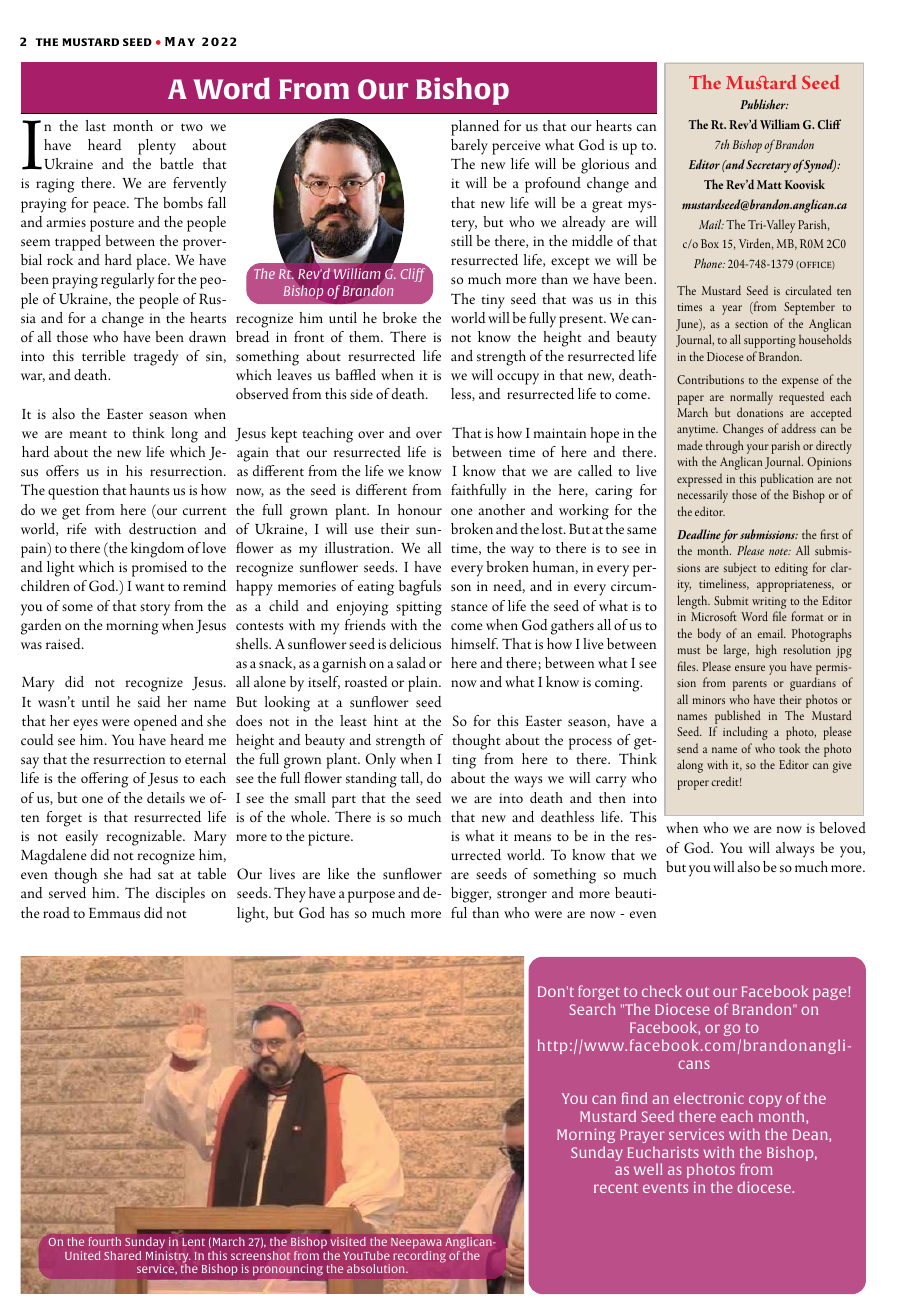 The width and height of the screenshot is (905, 1316). I want to click on meant, so click(88, 434).
